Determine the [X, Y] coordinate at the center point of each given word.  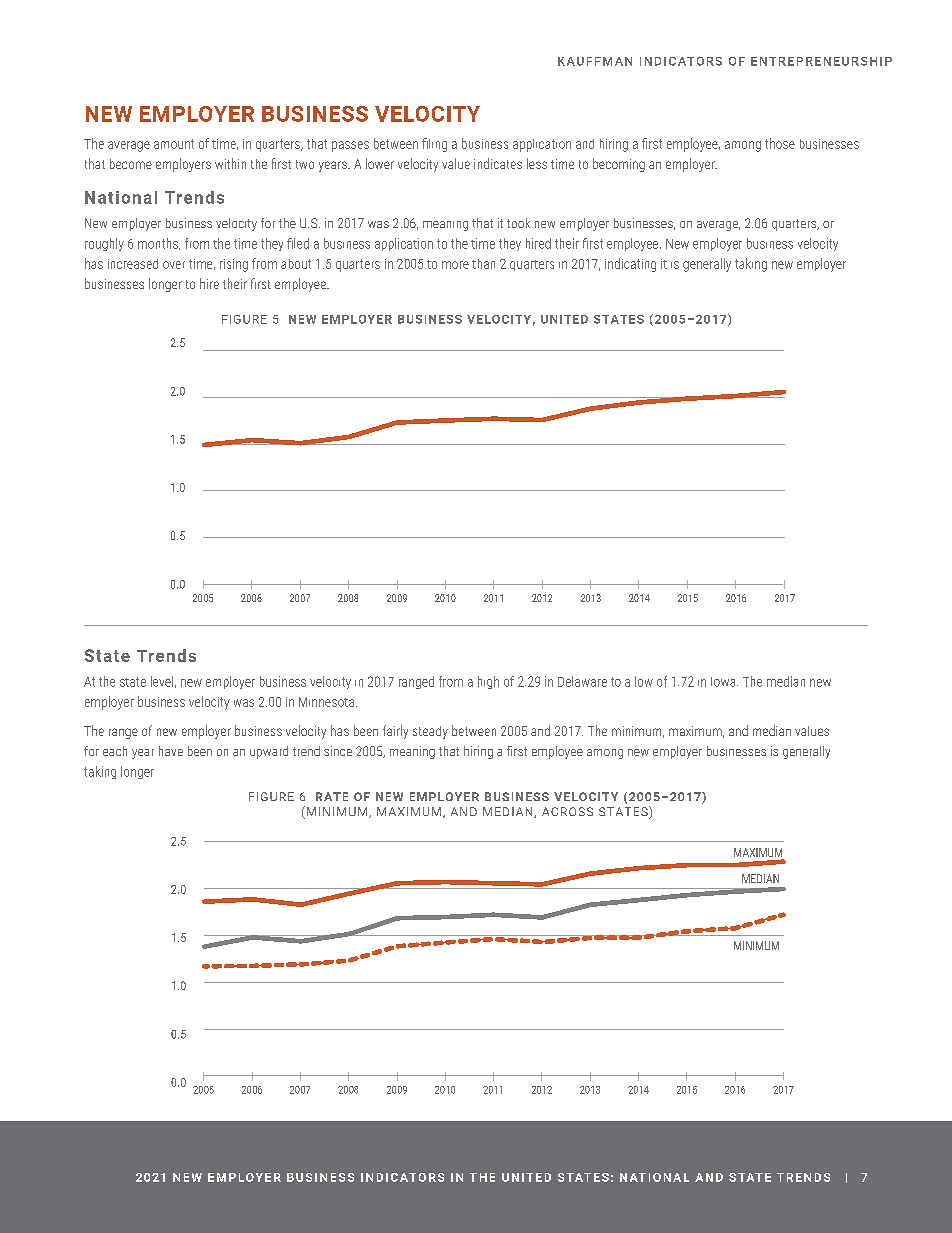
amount [174, 144]
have [171, 751]
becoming [619, 165]
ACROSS [567, 811]
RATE [332, 796]
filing [434, 145]
